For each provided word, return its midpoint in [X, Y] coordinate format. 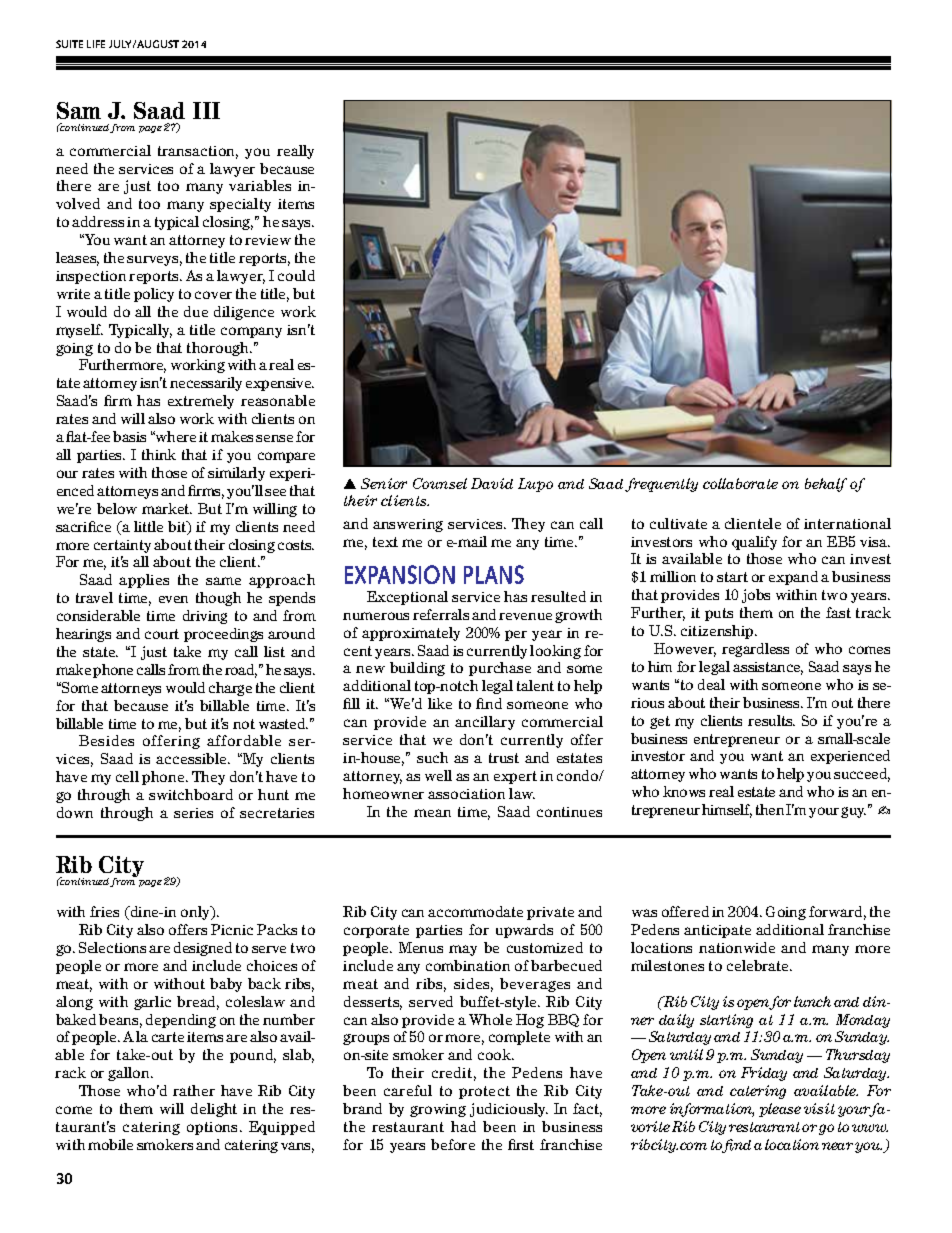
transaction [198, 152]
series [193, 813]
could [296, 275]
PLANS [494, 574]
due [196, 311]
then [770, 809]
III [206, 110]
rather [194, 1090]
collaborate [740, 483]
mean [432, 813]
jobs [756, 596]
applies [144, 581]
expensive [280, 384]
